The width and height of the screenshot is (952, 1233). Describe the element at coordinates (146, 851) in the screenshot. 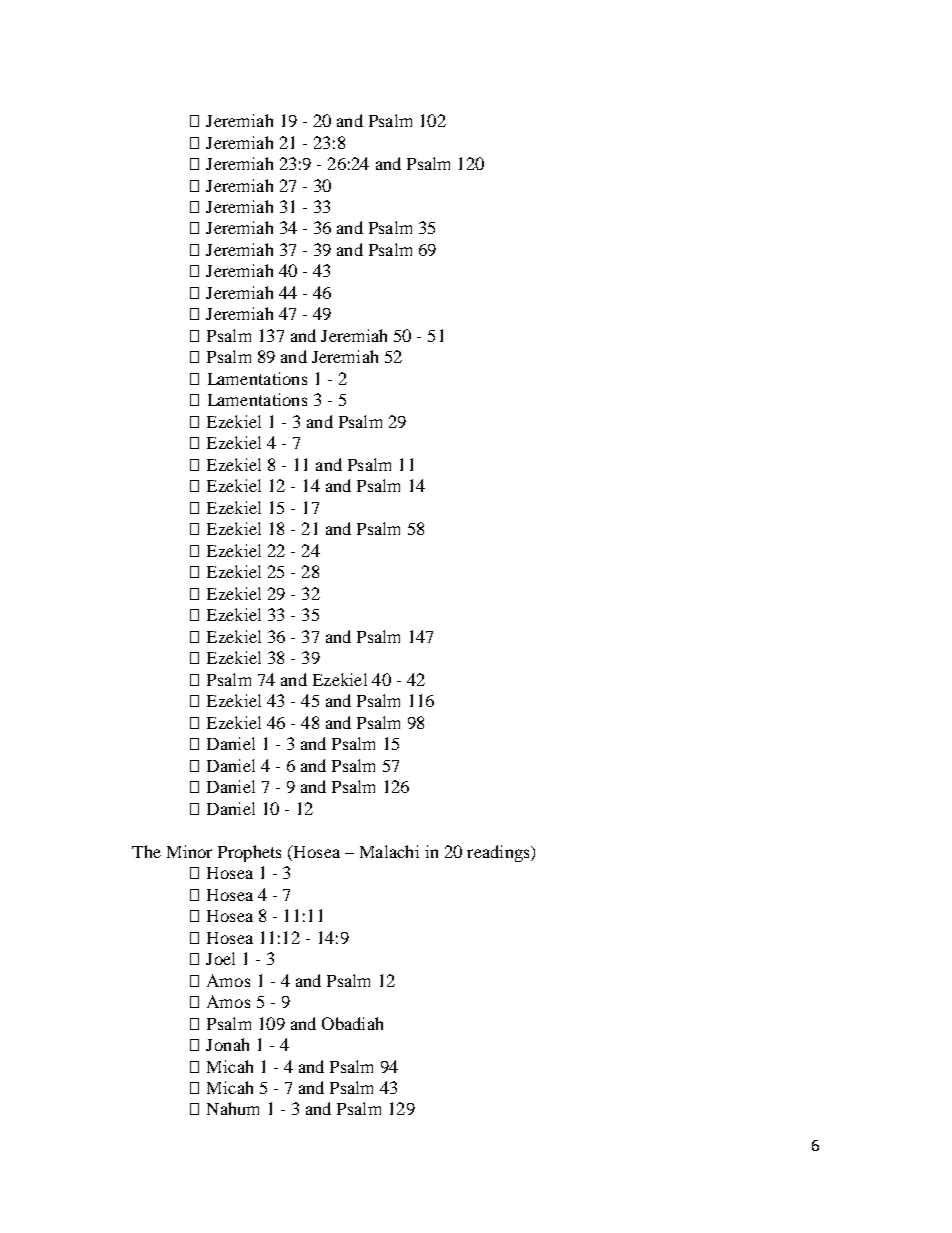

I see `The` at that location.
